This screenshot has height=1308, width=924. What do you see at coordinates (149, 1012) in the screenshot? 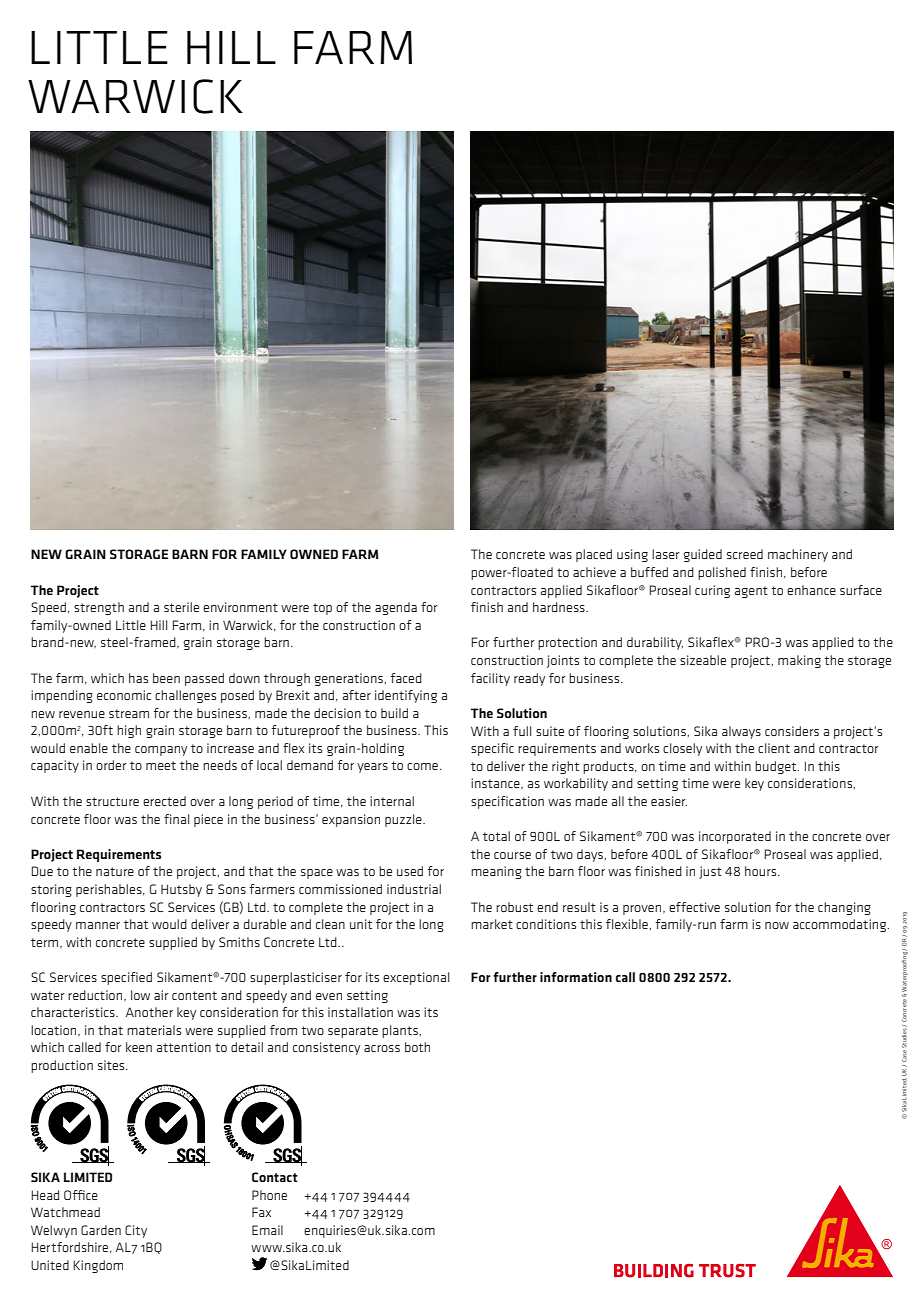
I see `Another` at bounding box center [149, 1012].
